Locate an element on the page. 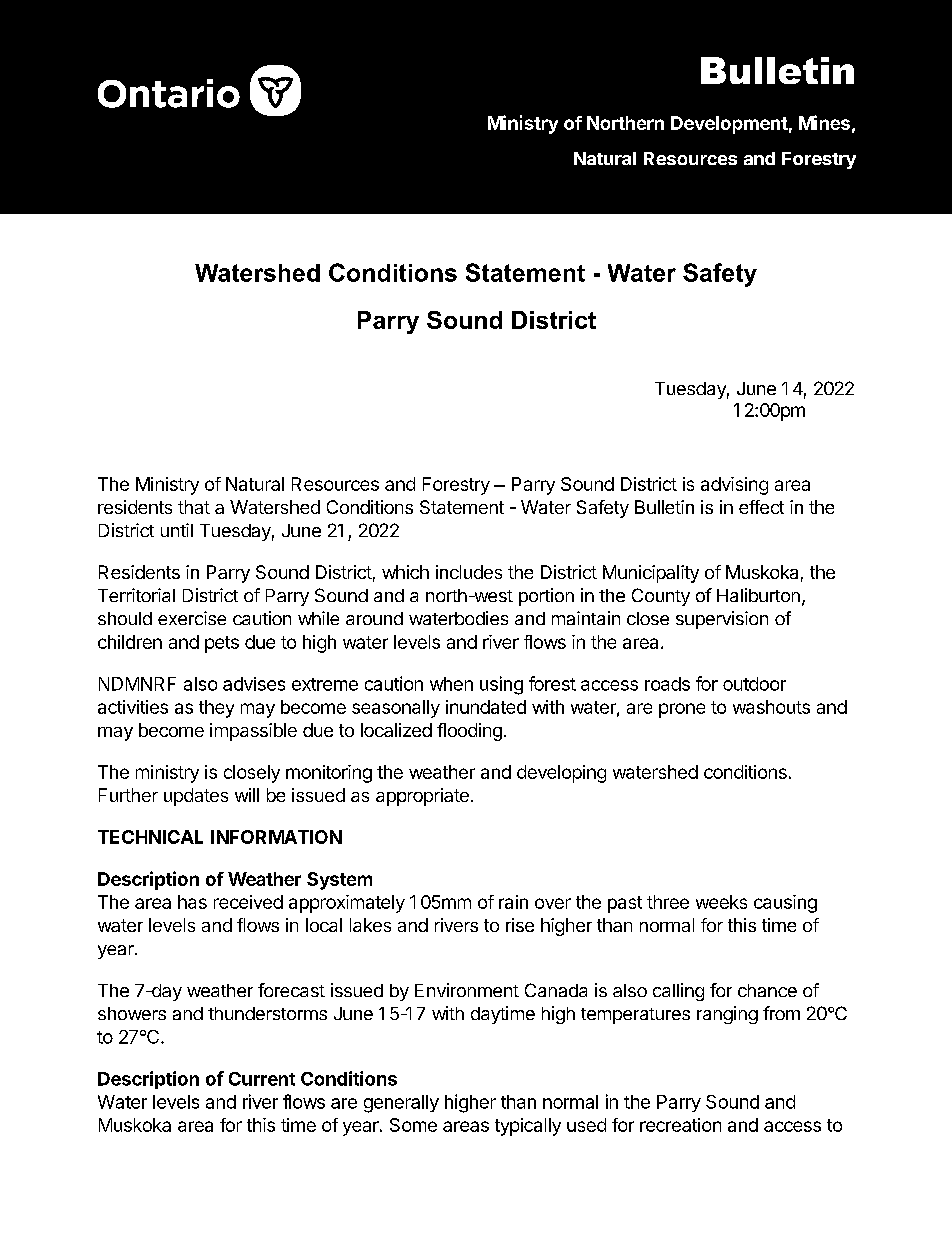 The image size is (952, 1233). includes is located at coordinates (469, 572).
